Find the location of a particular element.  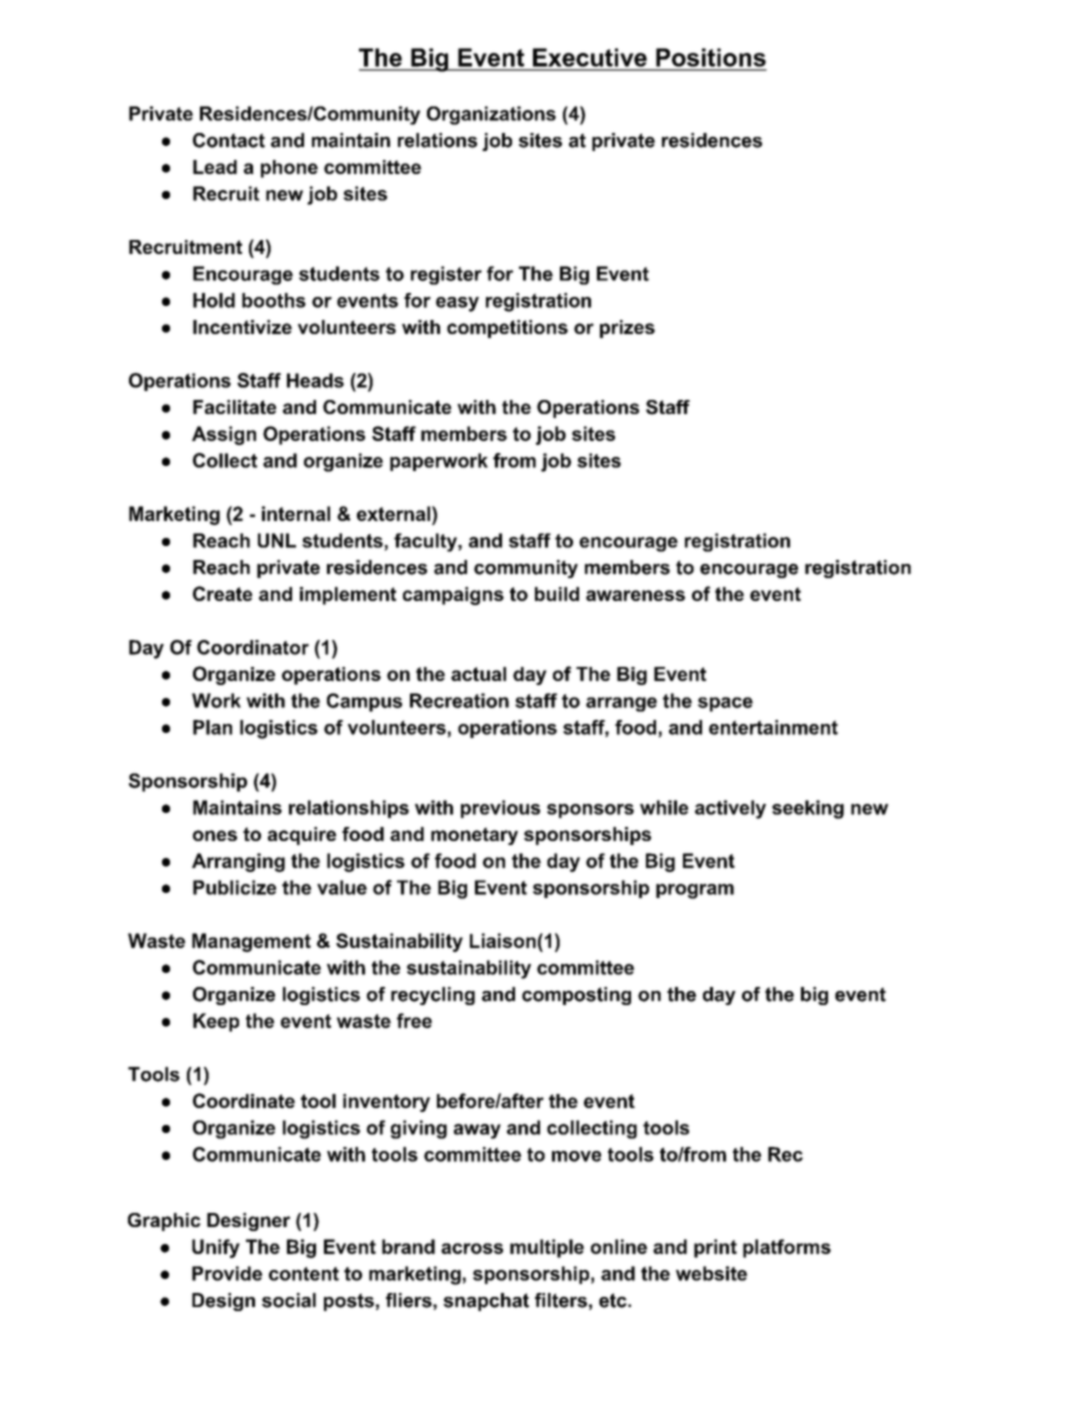

UNL is located at coordinates (277, 540).
